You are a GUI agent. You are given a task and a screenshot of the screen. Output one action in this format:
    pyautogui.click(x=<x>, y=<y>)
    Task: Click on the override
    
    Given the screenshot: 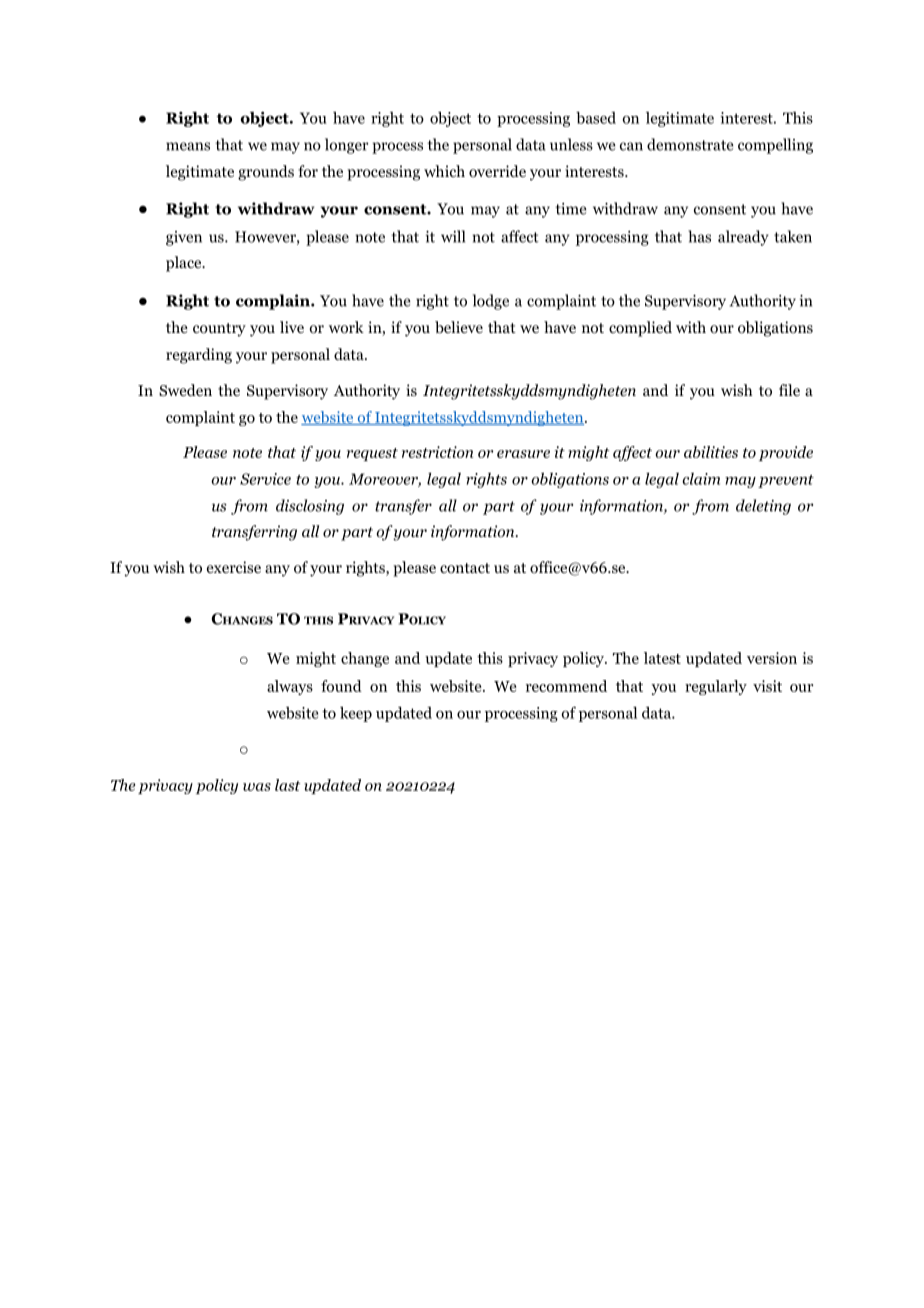 What is the action you would take?
    pyautogui.click(x=497, y=171)
